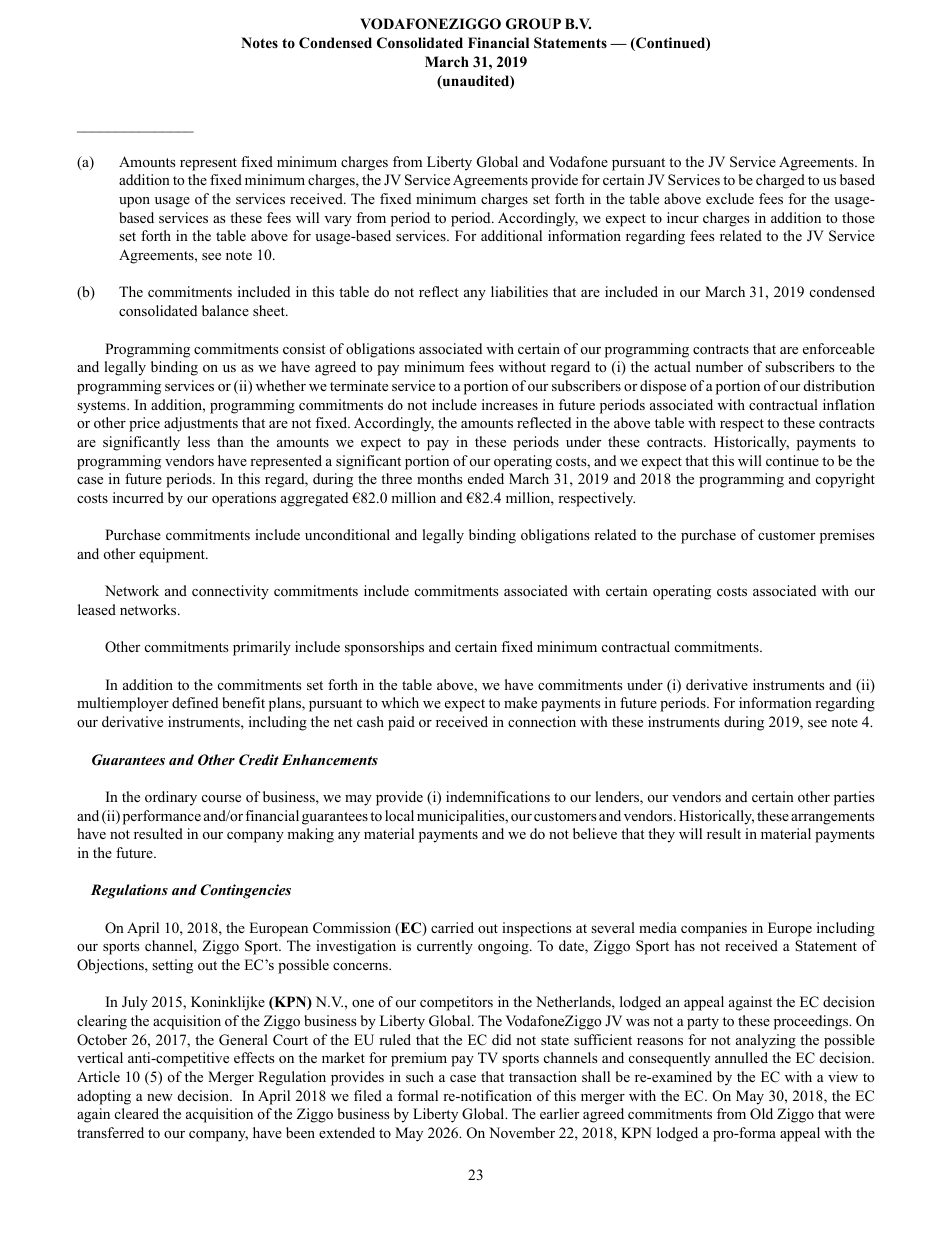 Image resolution: width=952 pixels, height=1233 pixels. I want to click on increases, so click(510, 404).
